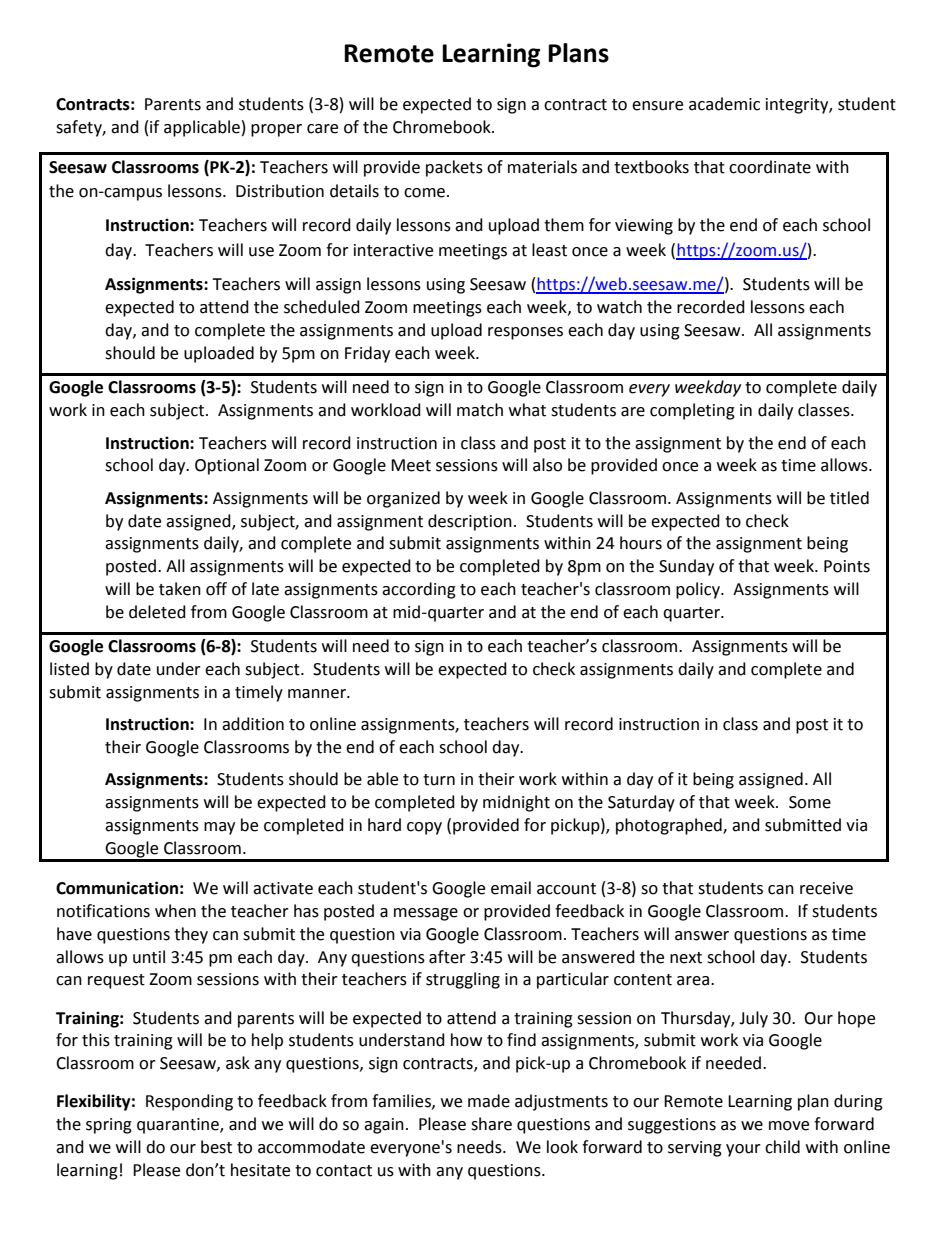 This screenshot has height=1233, width=952. What do you see at coordinates (179, 1126) in the screenshot?
I see `quarantine` at bounding box center [179, 1126].
